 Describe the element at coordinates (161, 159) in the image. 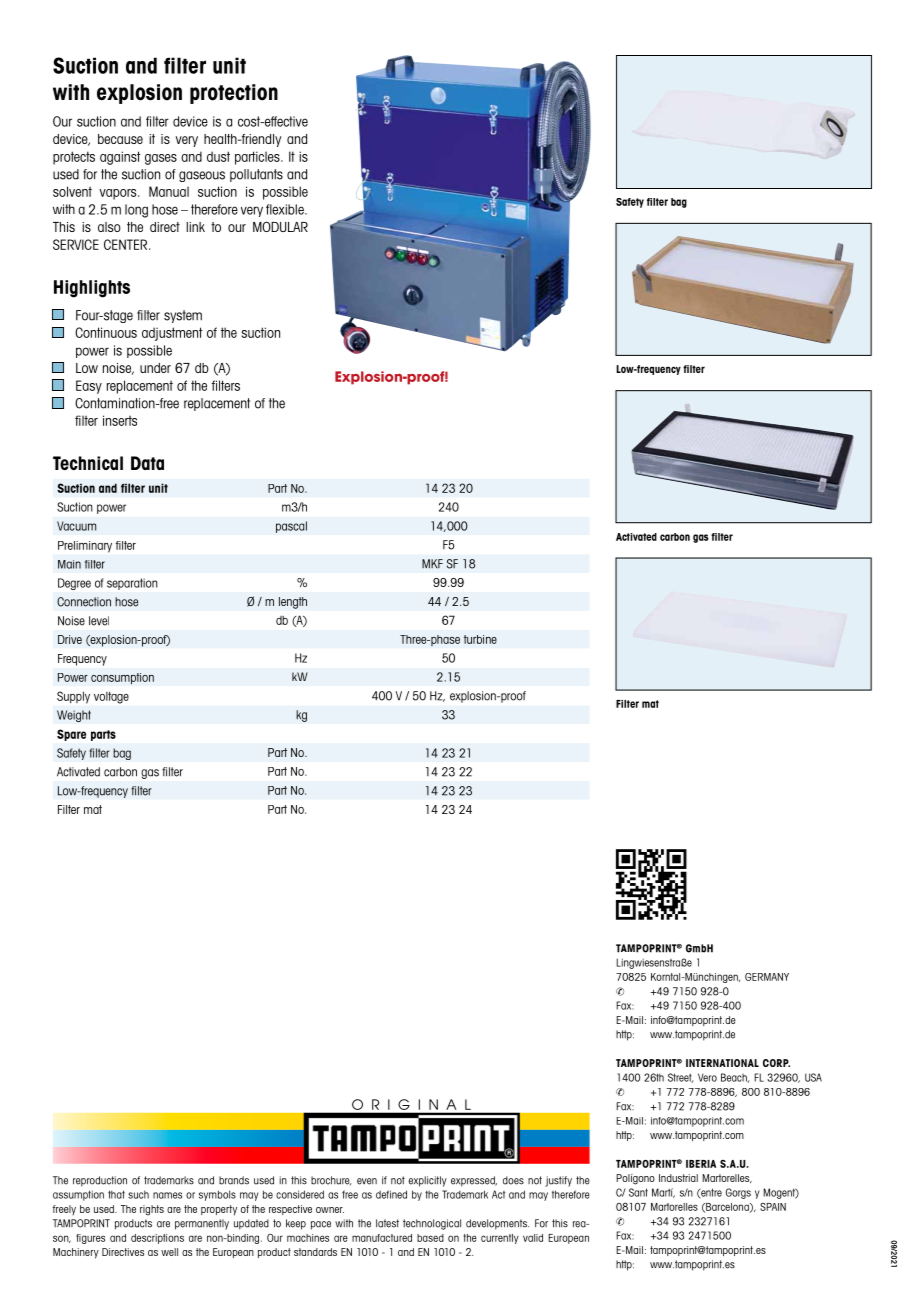

I see `gases` at that location.
